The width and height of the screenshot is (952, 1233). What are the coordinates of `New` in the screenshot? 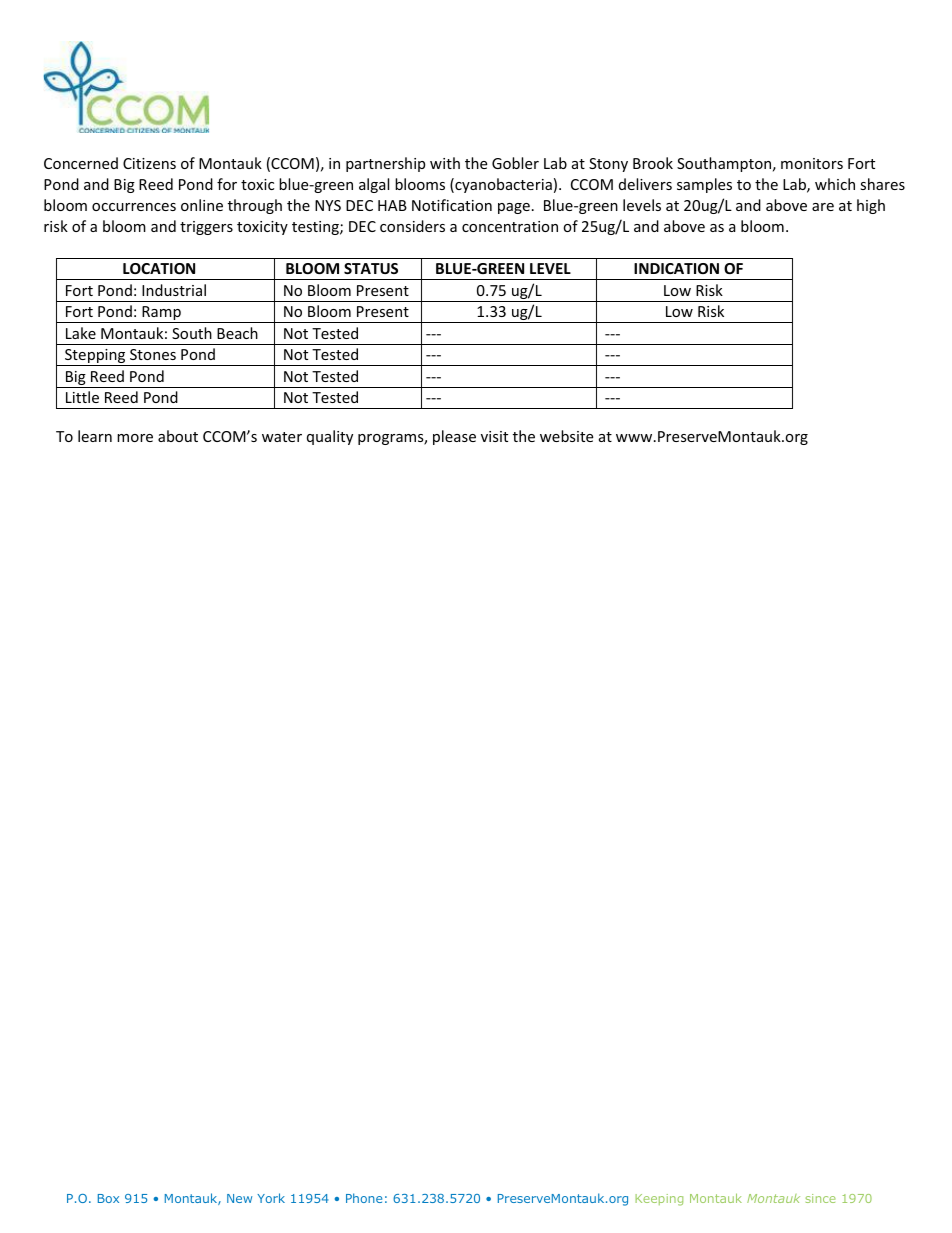 It's located at (239, 1198).
